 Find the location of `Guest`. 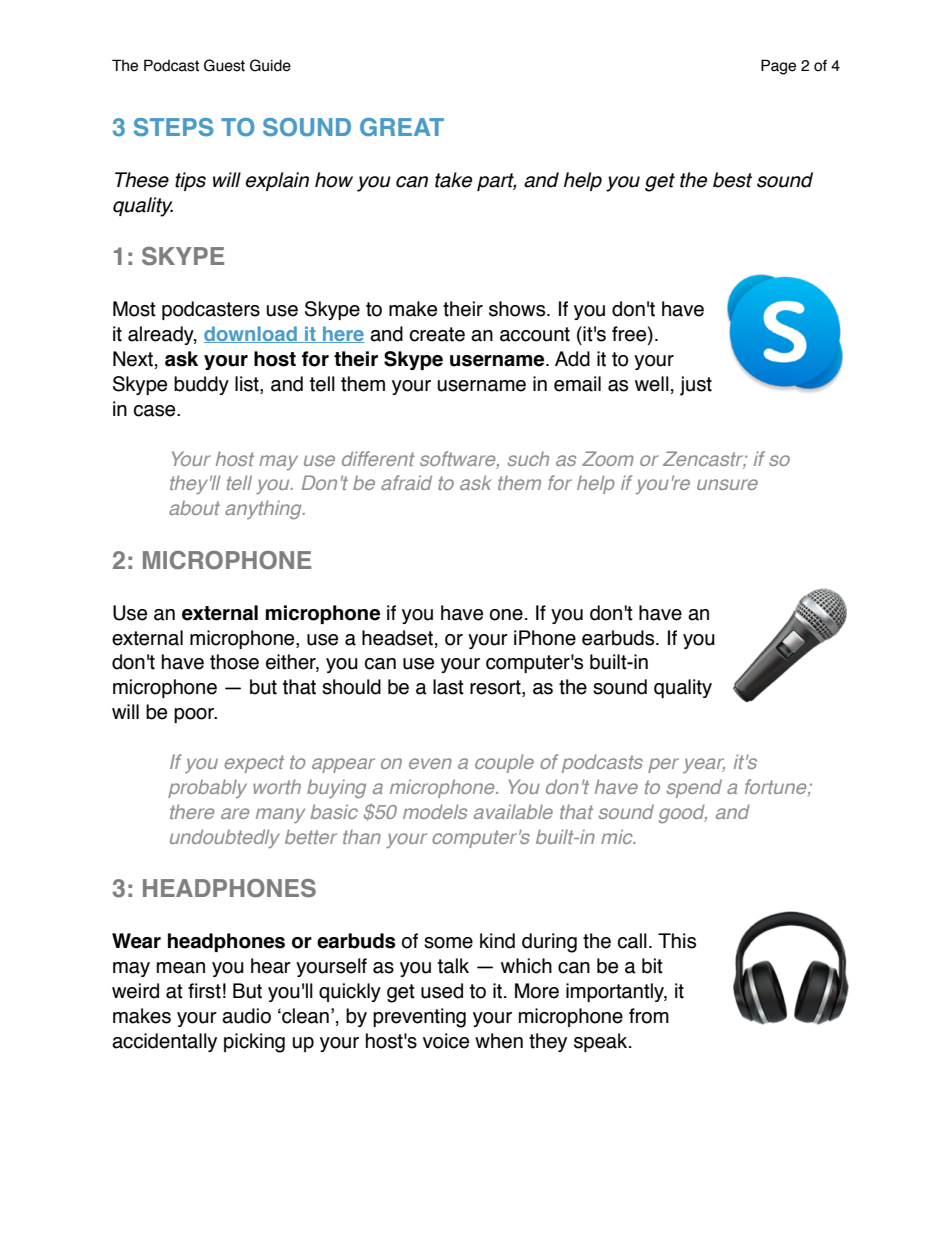

Guest is located at coordinates (224, 65).
